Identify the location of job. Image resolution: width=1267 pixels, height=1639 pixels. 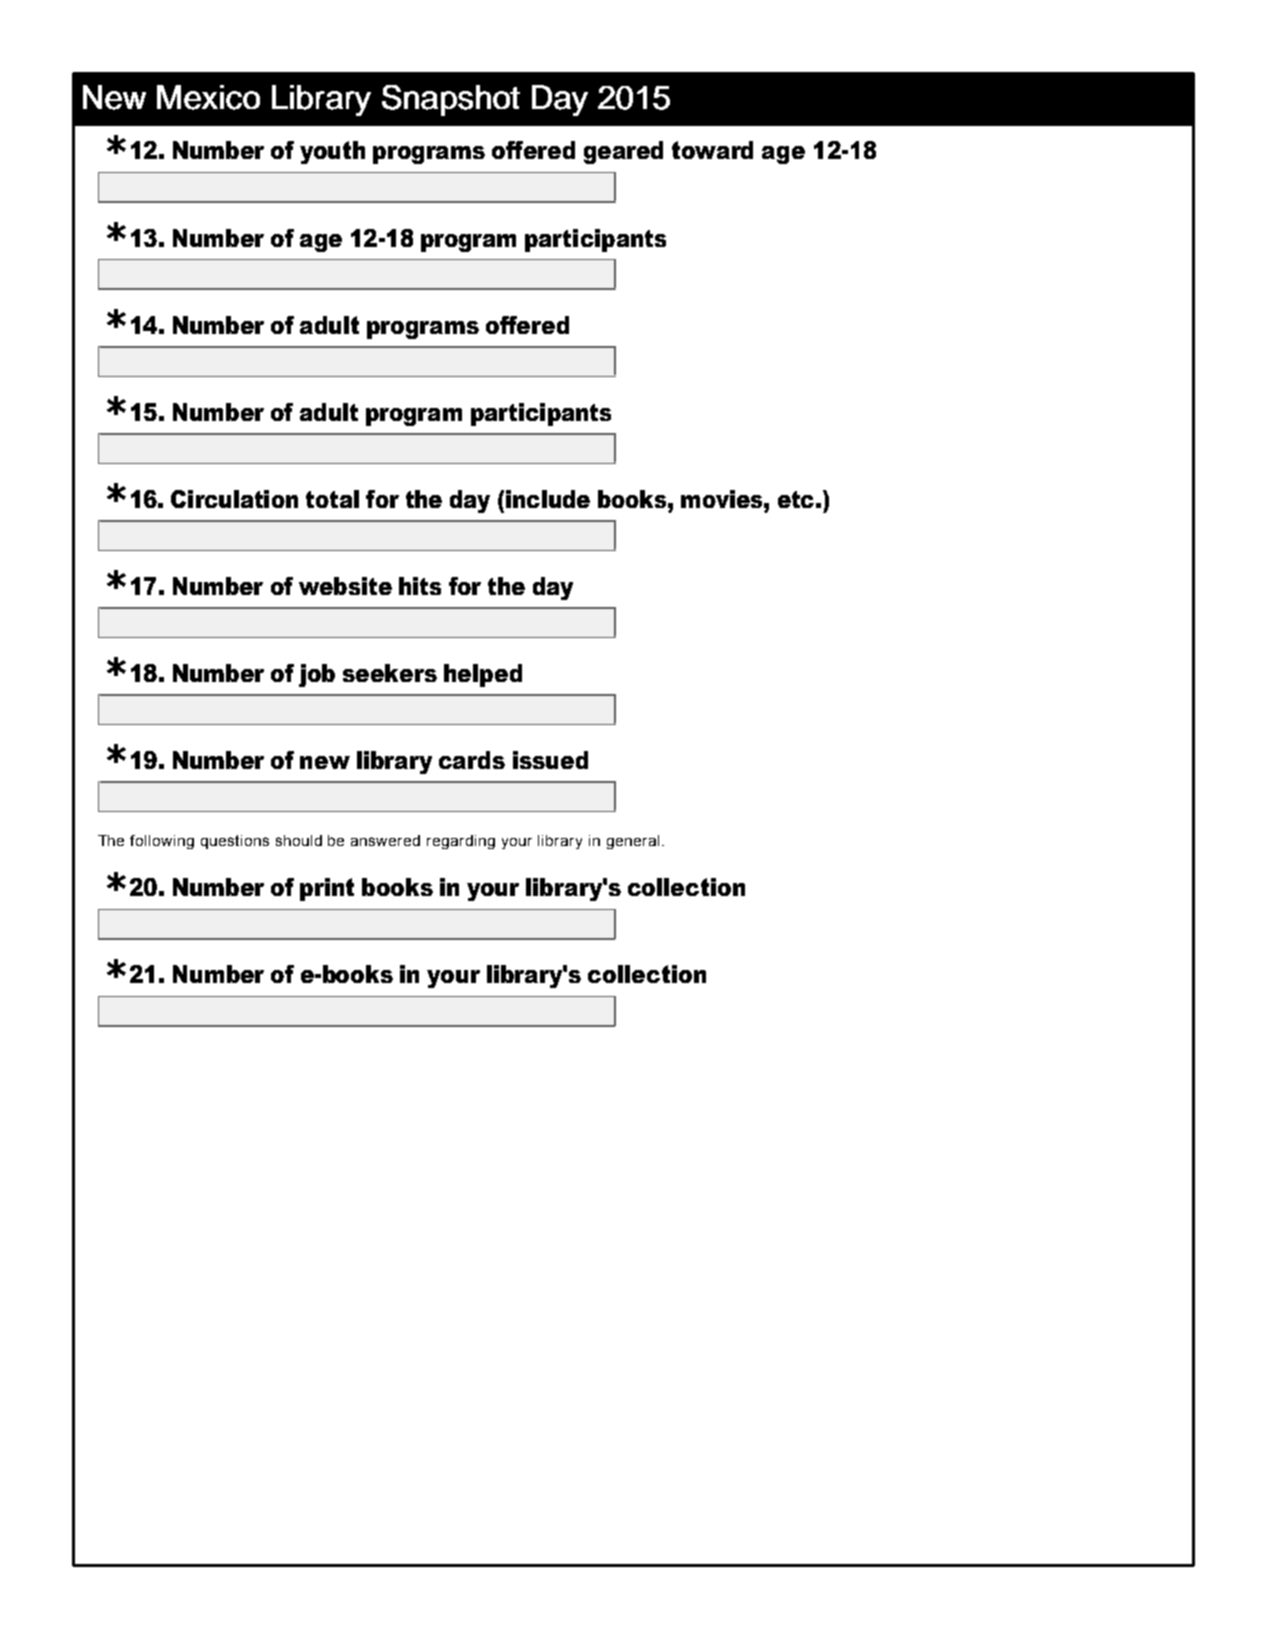
(317, 675).
